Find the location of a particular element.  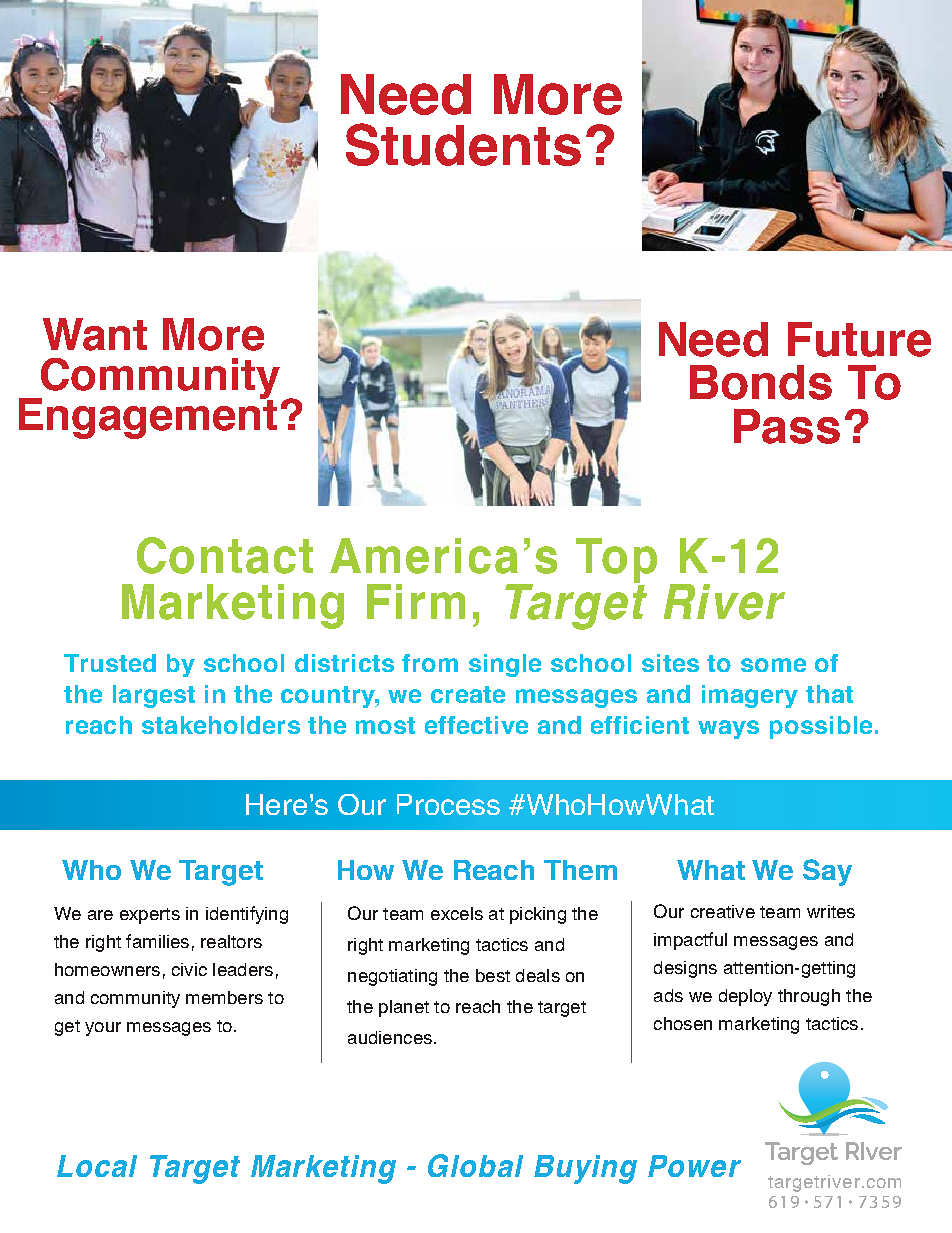

ways is located at coordinates (728, 729).
